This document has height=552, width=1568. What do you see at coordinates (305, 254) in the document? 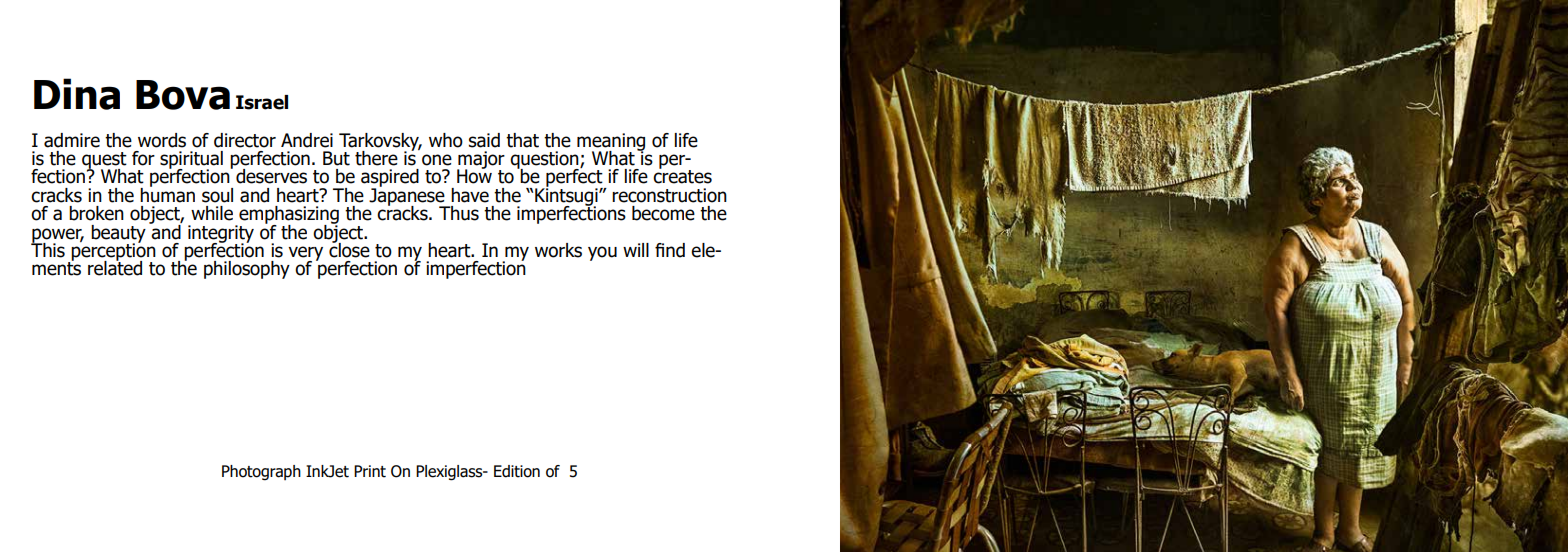
I see `very` at bounding box center [305, 254].
